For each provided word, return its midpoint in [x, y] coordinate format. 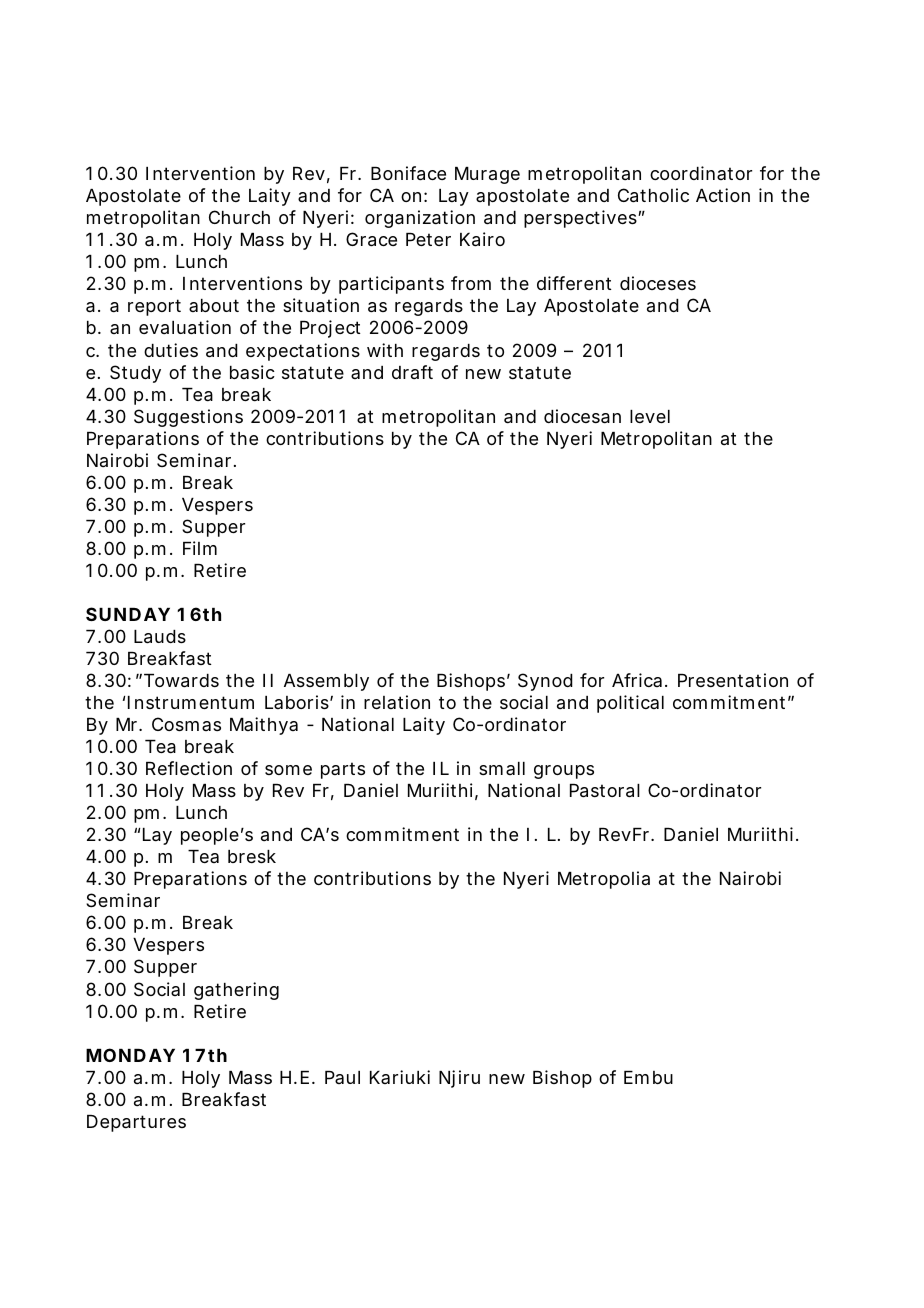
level [650, 416]
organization [420, 219]
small [502, 768]
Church [239, 217]
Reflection [189, 768]
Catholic [653, 195]
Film [200, 548]
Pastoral [605, 791]
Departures [136, 1123]
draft [412, 372]
